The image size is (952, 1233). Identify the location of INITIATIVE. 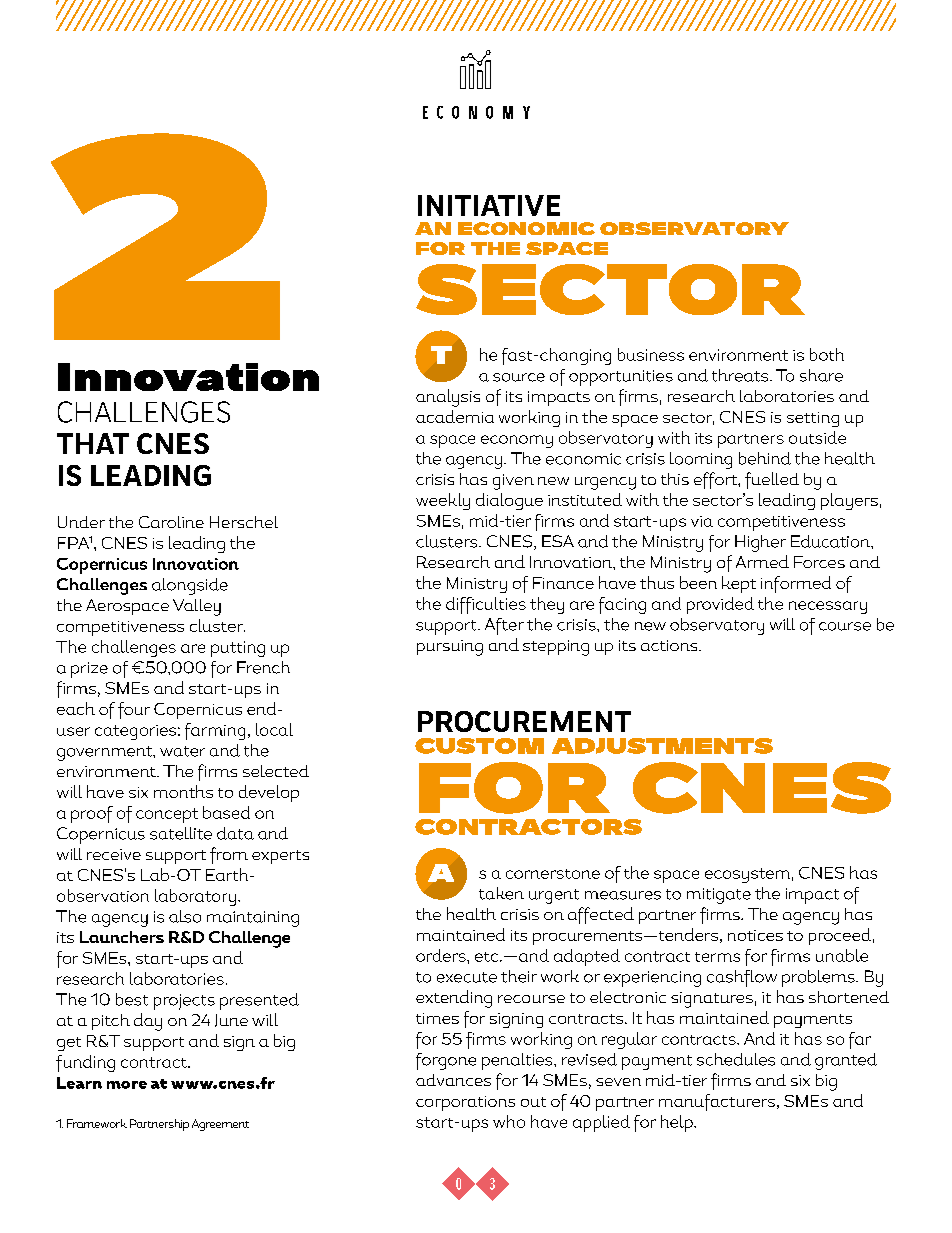
(489, 205).
